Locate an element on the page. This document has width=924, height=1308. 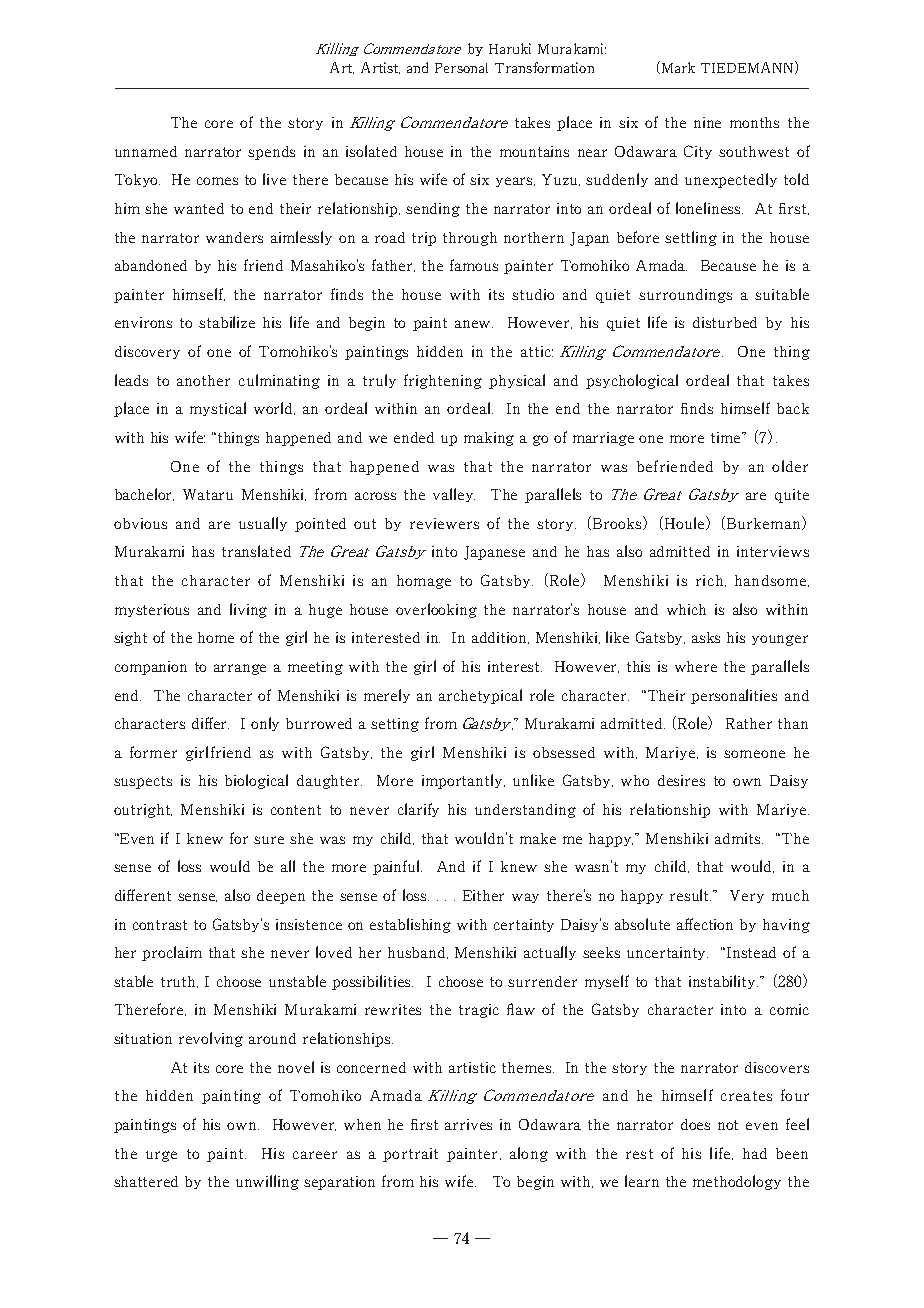
urge is located at coordinates (161, 1156).
